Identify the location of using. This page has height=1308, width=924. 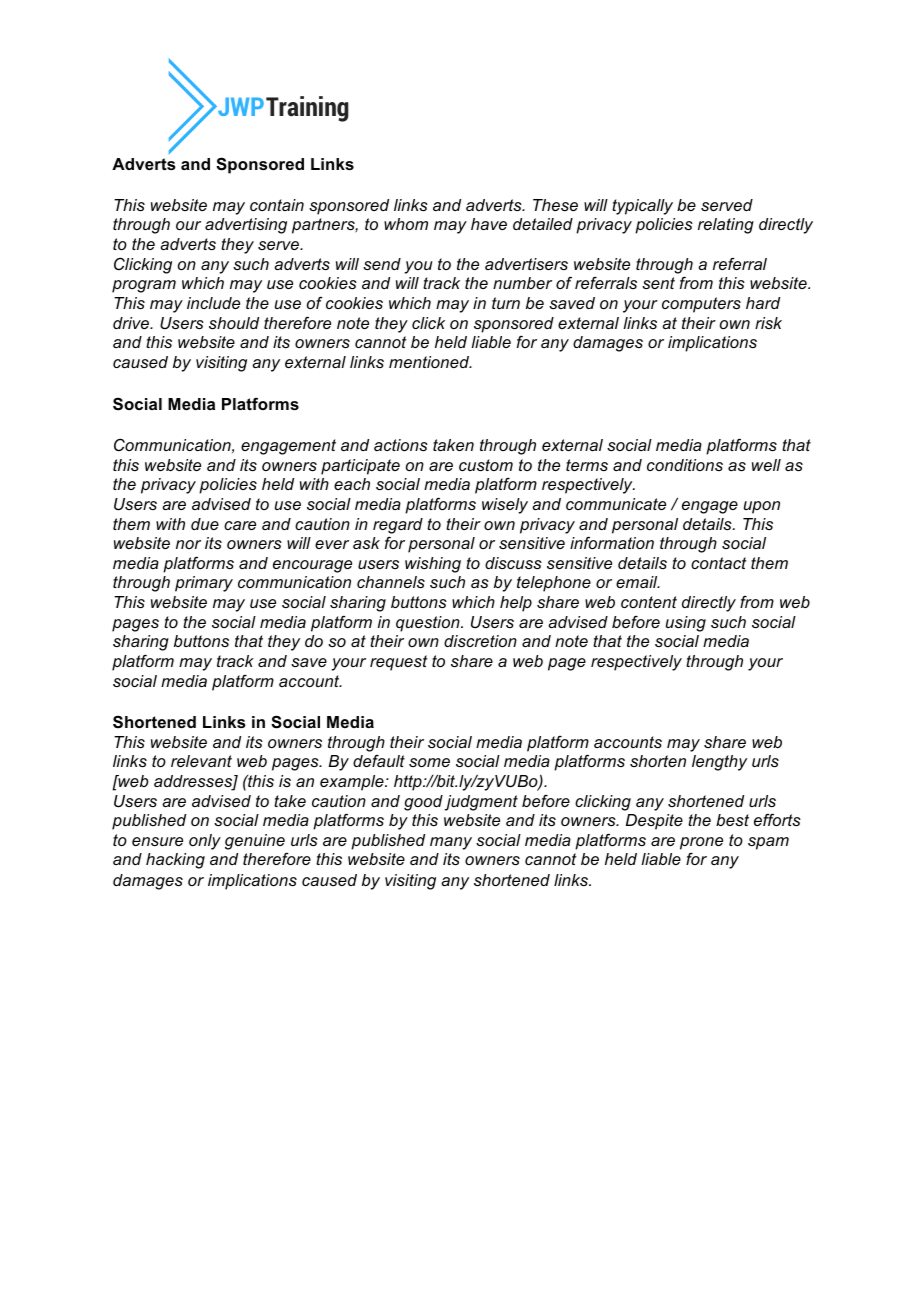
(686, 624).
